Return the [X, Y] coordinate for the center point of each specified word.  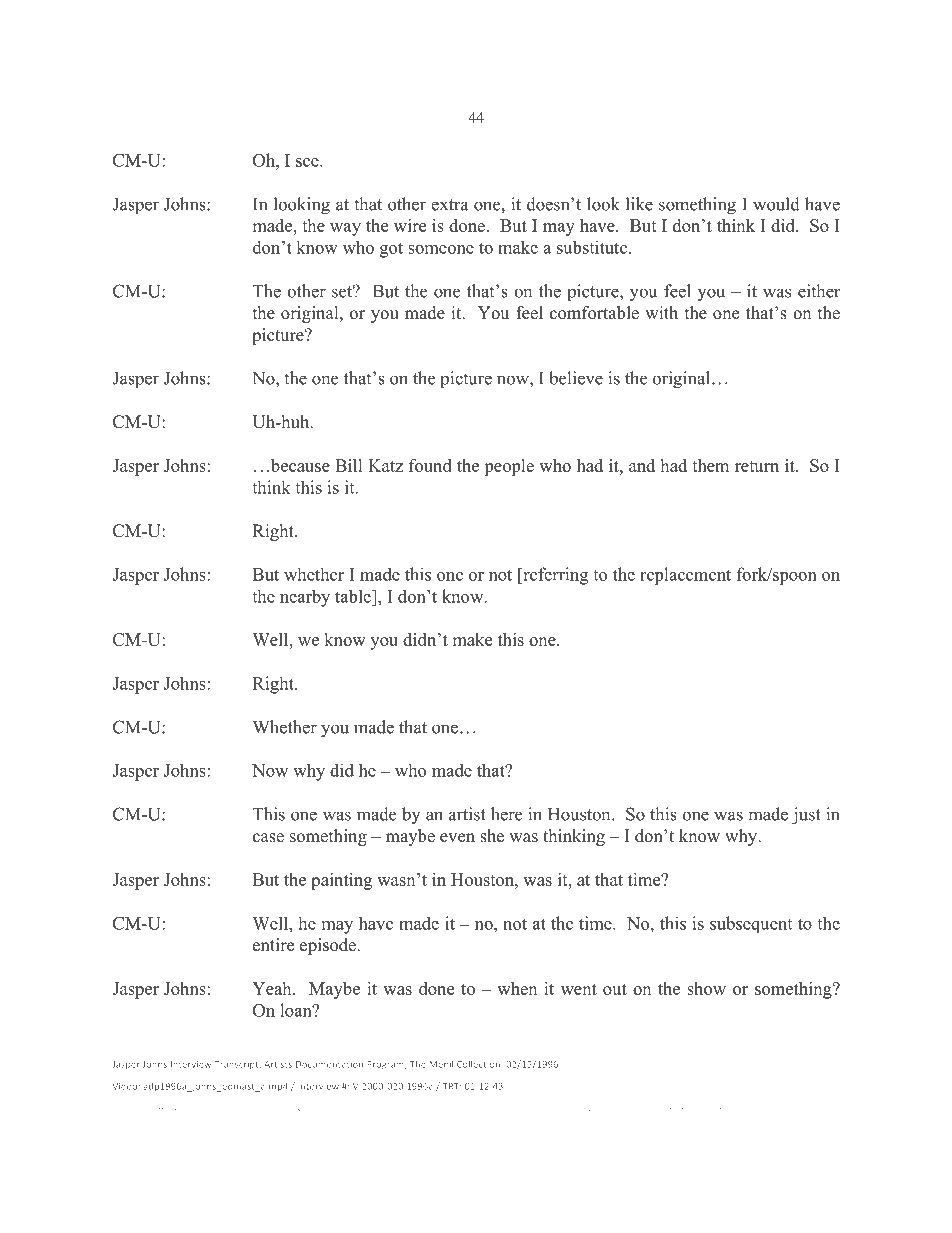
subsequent [751, 924]
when [517, 988]
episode [329, 946]
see [308, 162]
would [776, 204]
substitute [592, 247]
